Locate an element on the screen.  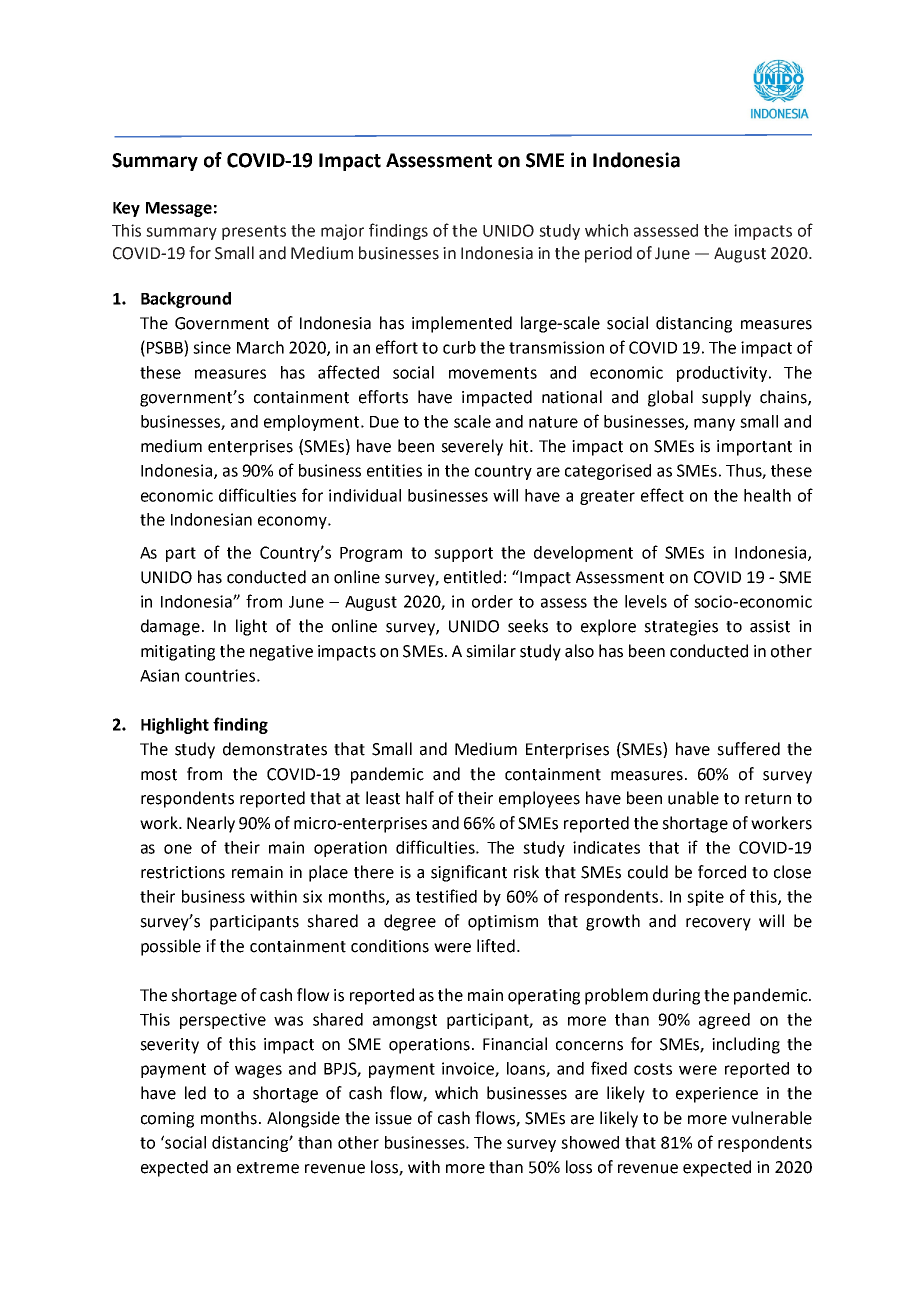
presents is located at coordinates (254, 232).
